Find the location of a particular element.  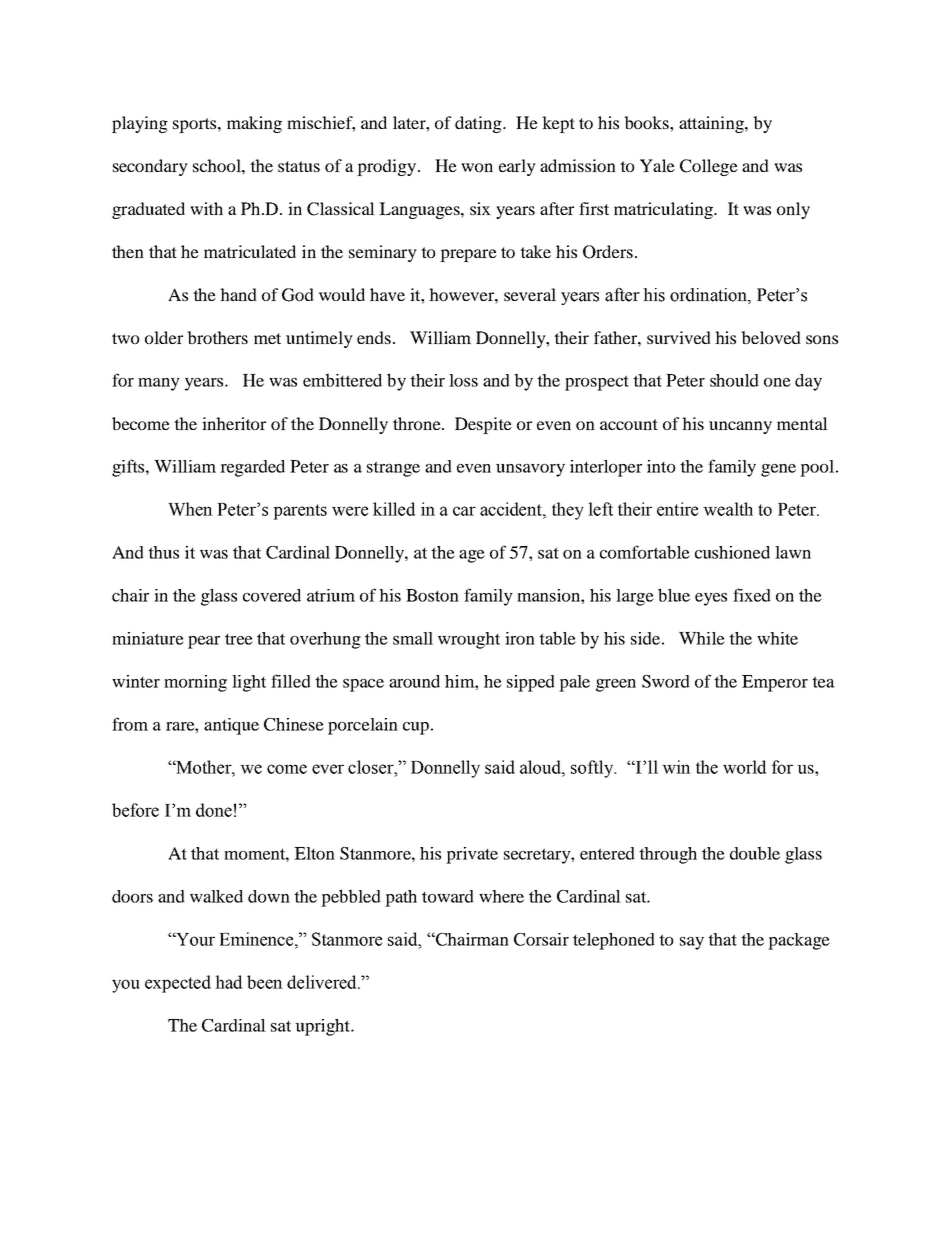

Corsair is located at coordinates (541, 939).
